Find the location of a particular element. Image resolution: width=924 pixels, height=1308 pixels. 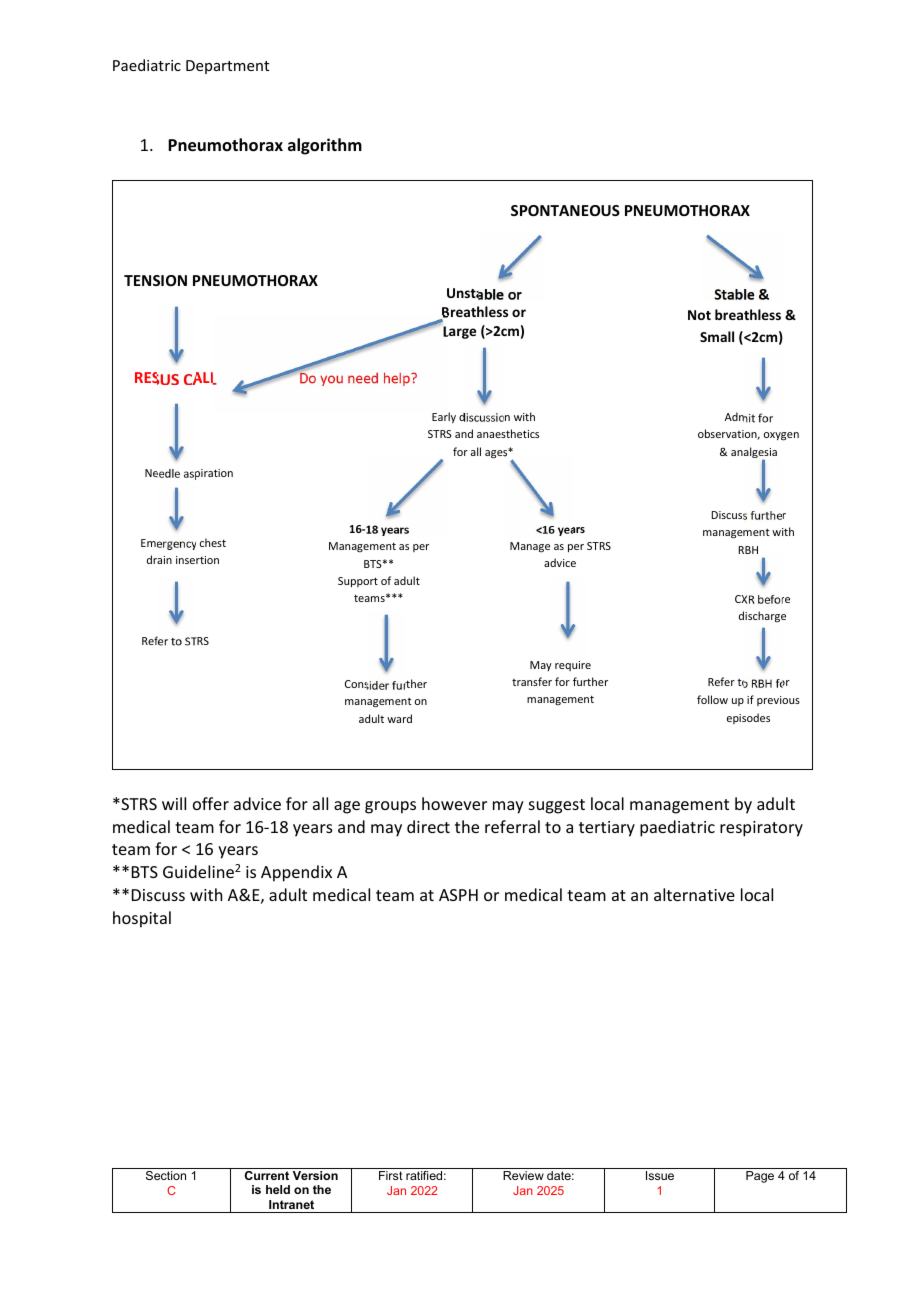

Issue is located at coordinates (660, 1175).
